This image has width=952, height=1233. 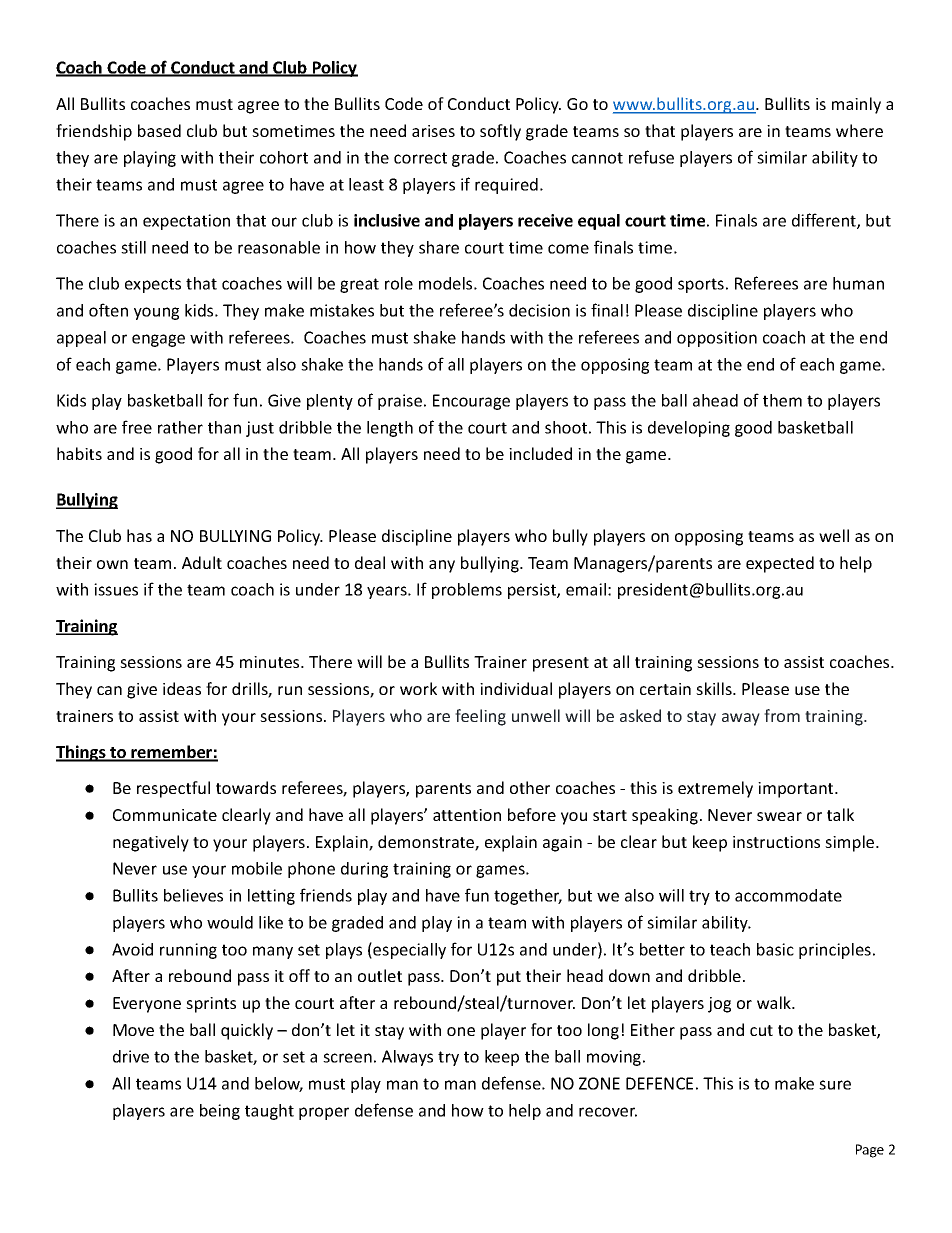 What do you see at coordinates (859, 130) in the image?
I see `where` at bounding box center [859, 130].
